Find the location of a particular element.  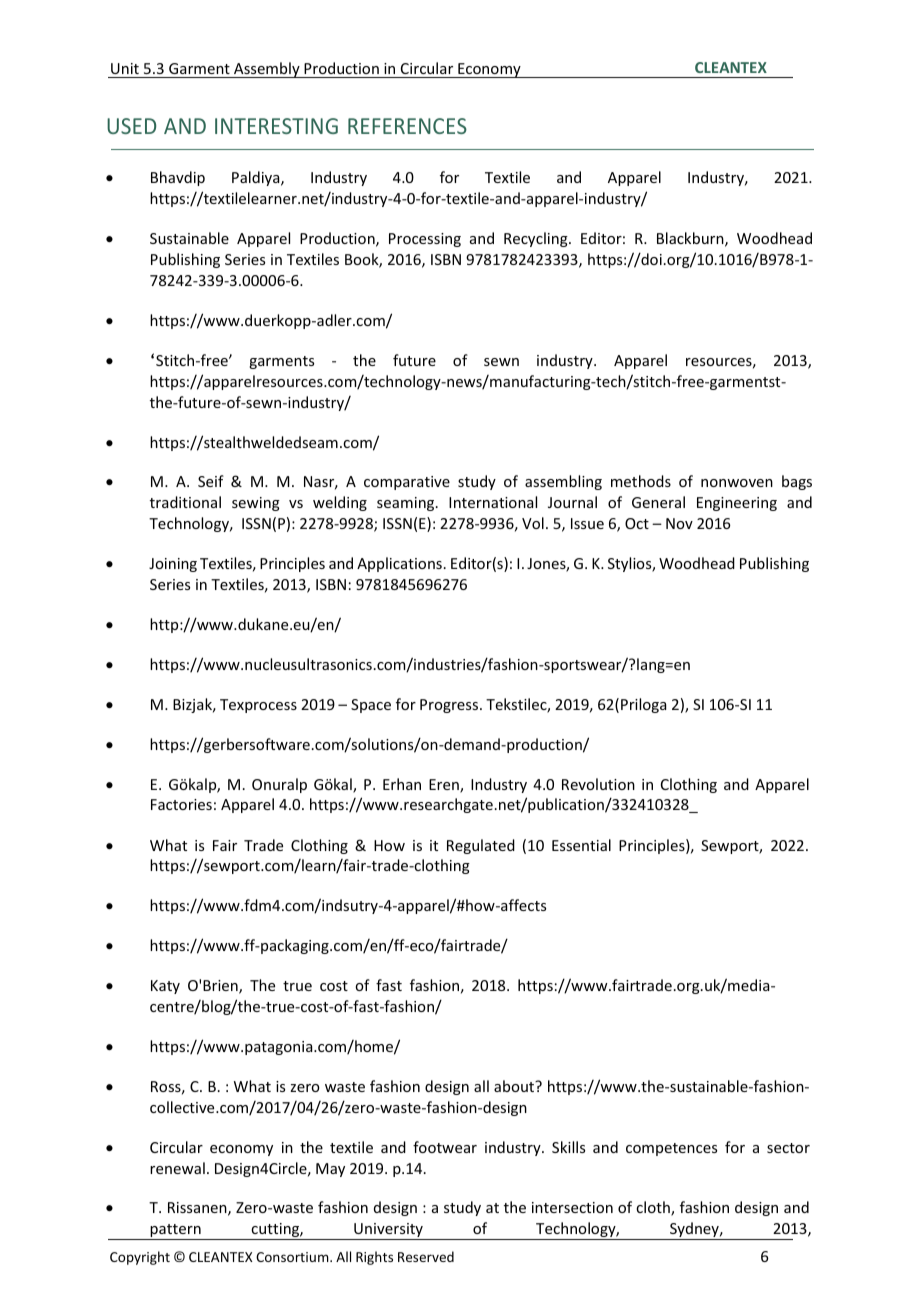

Processing is located at coordinates (425, 240).
